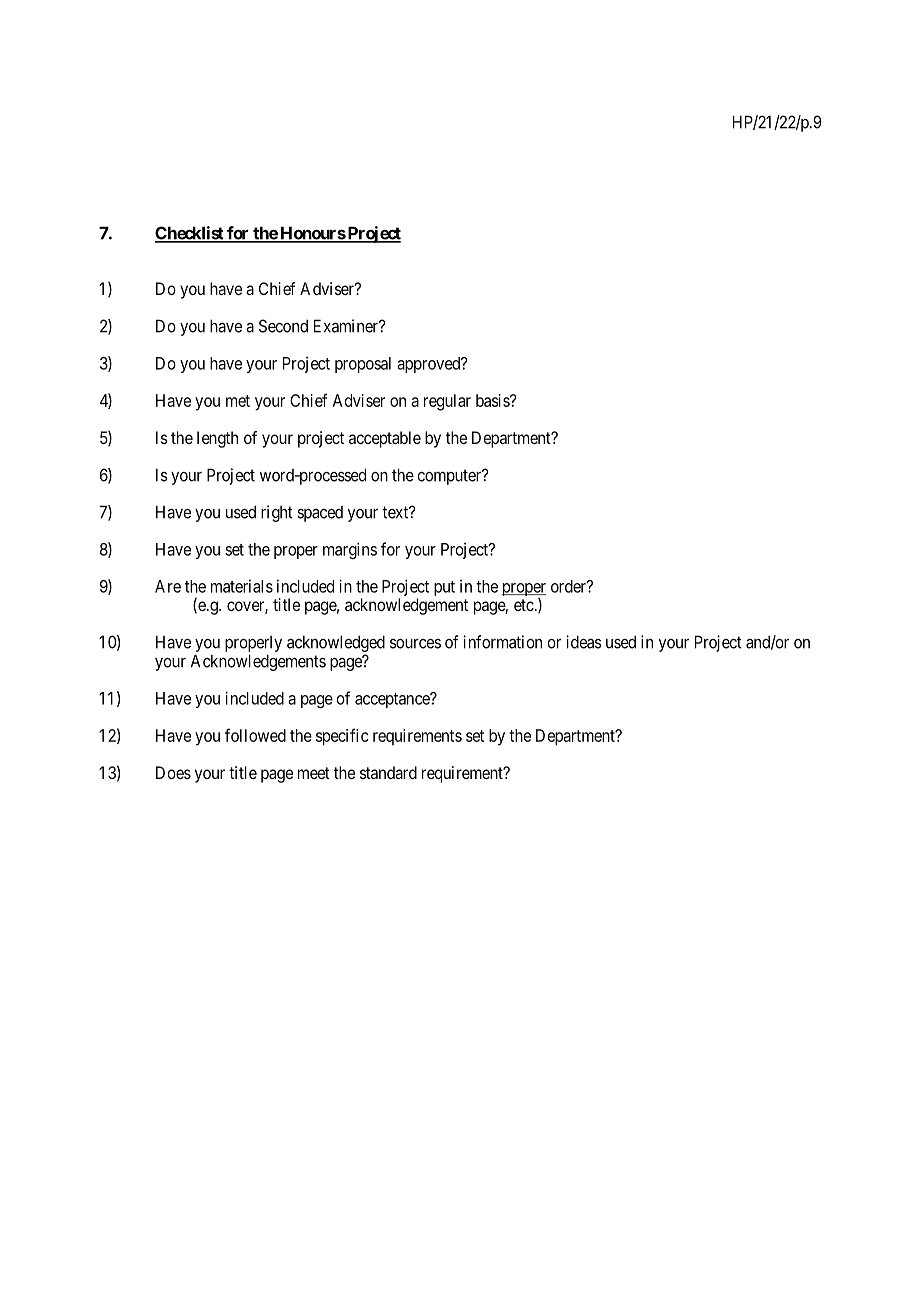 This screenshot has width=924, height=1307. I want to click on order, so click(569, 586).
